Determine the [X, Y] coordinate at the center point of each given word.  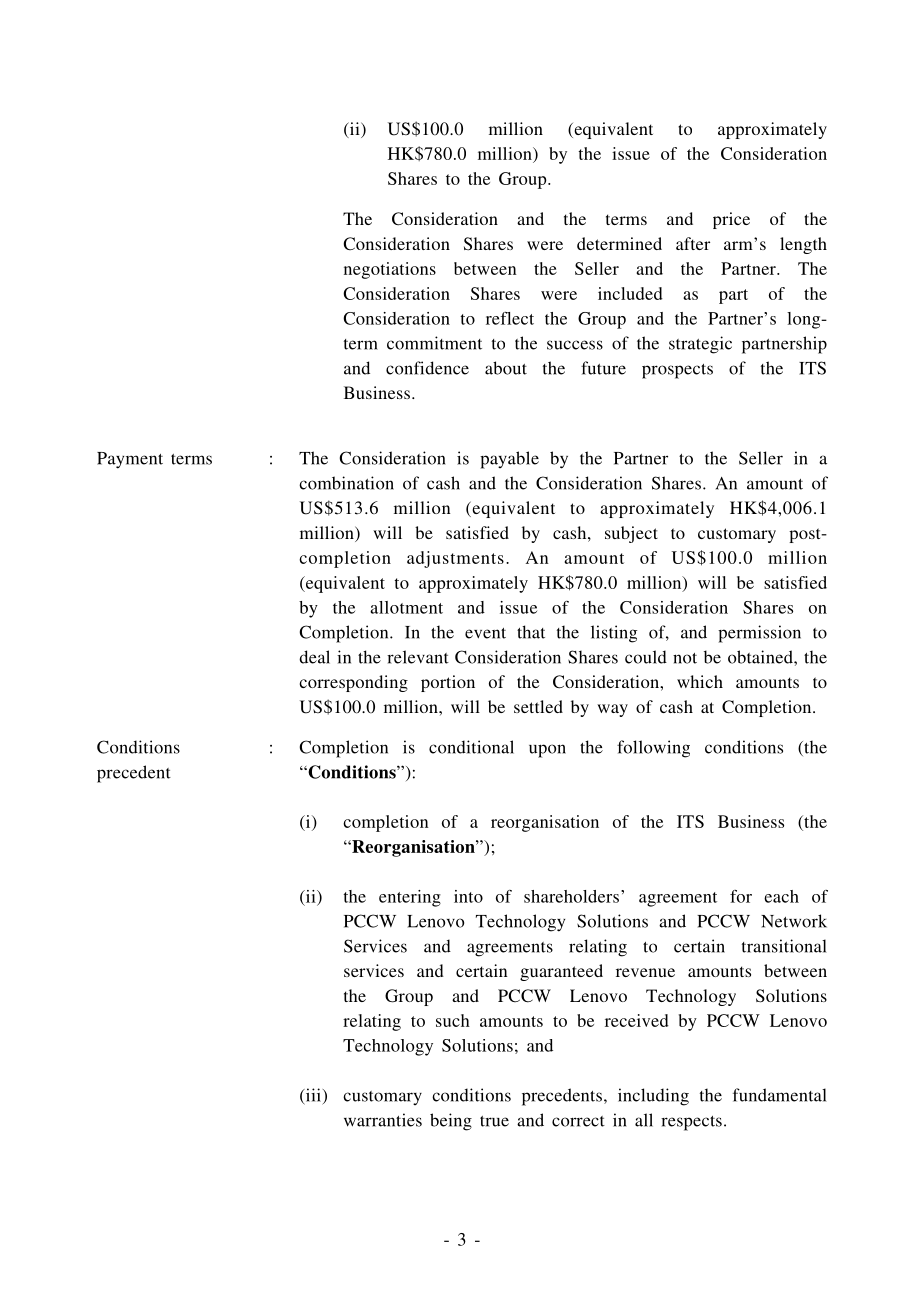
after [693, 243]
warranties [383, 1120]
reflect [510, 318]
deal [314, 657]
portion [448, 683]
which [700, 681]
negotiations [390, 270]
